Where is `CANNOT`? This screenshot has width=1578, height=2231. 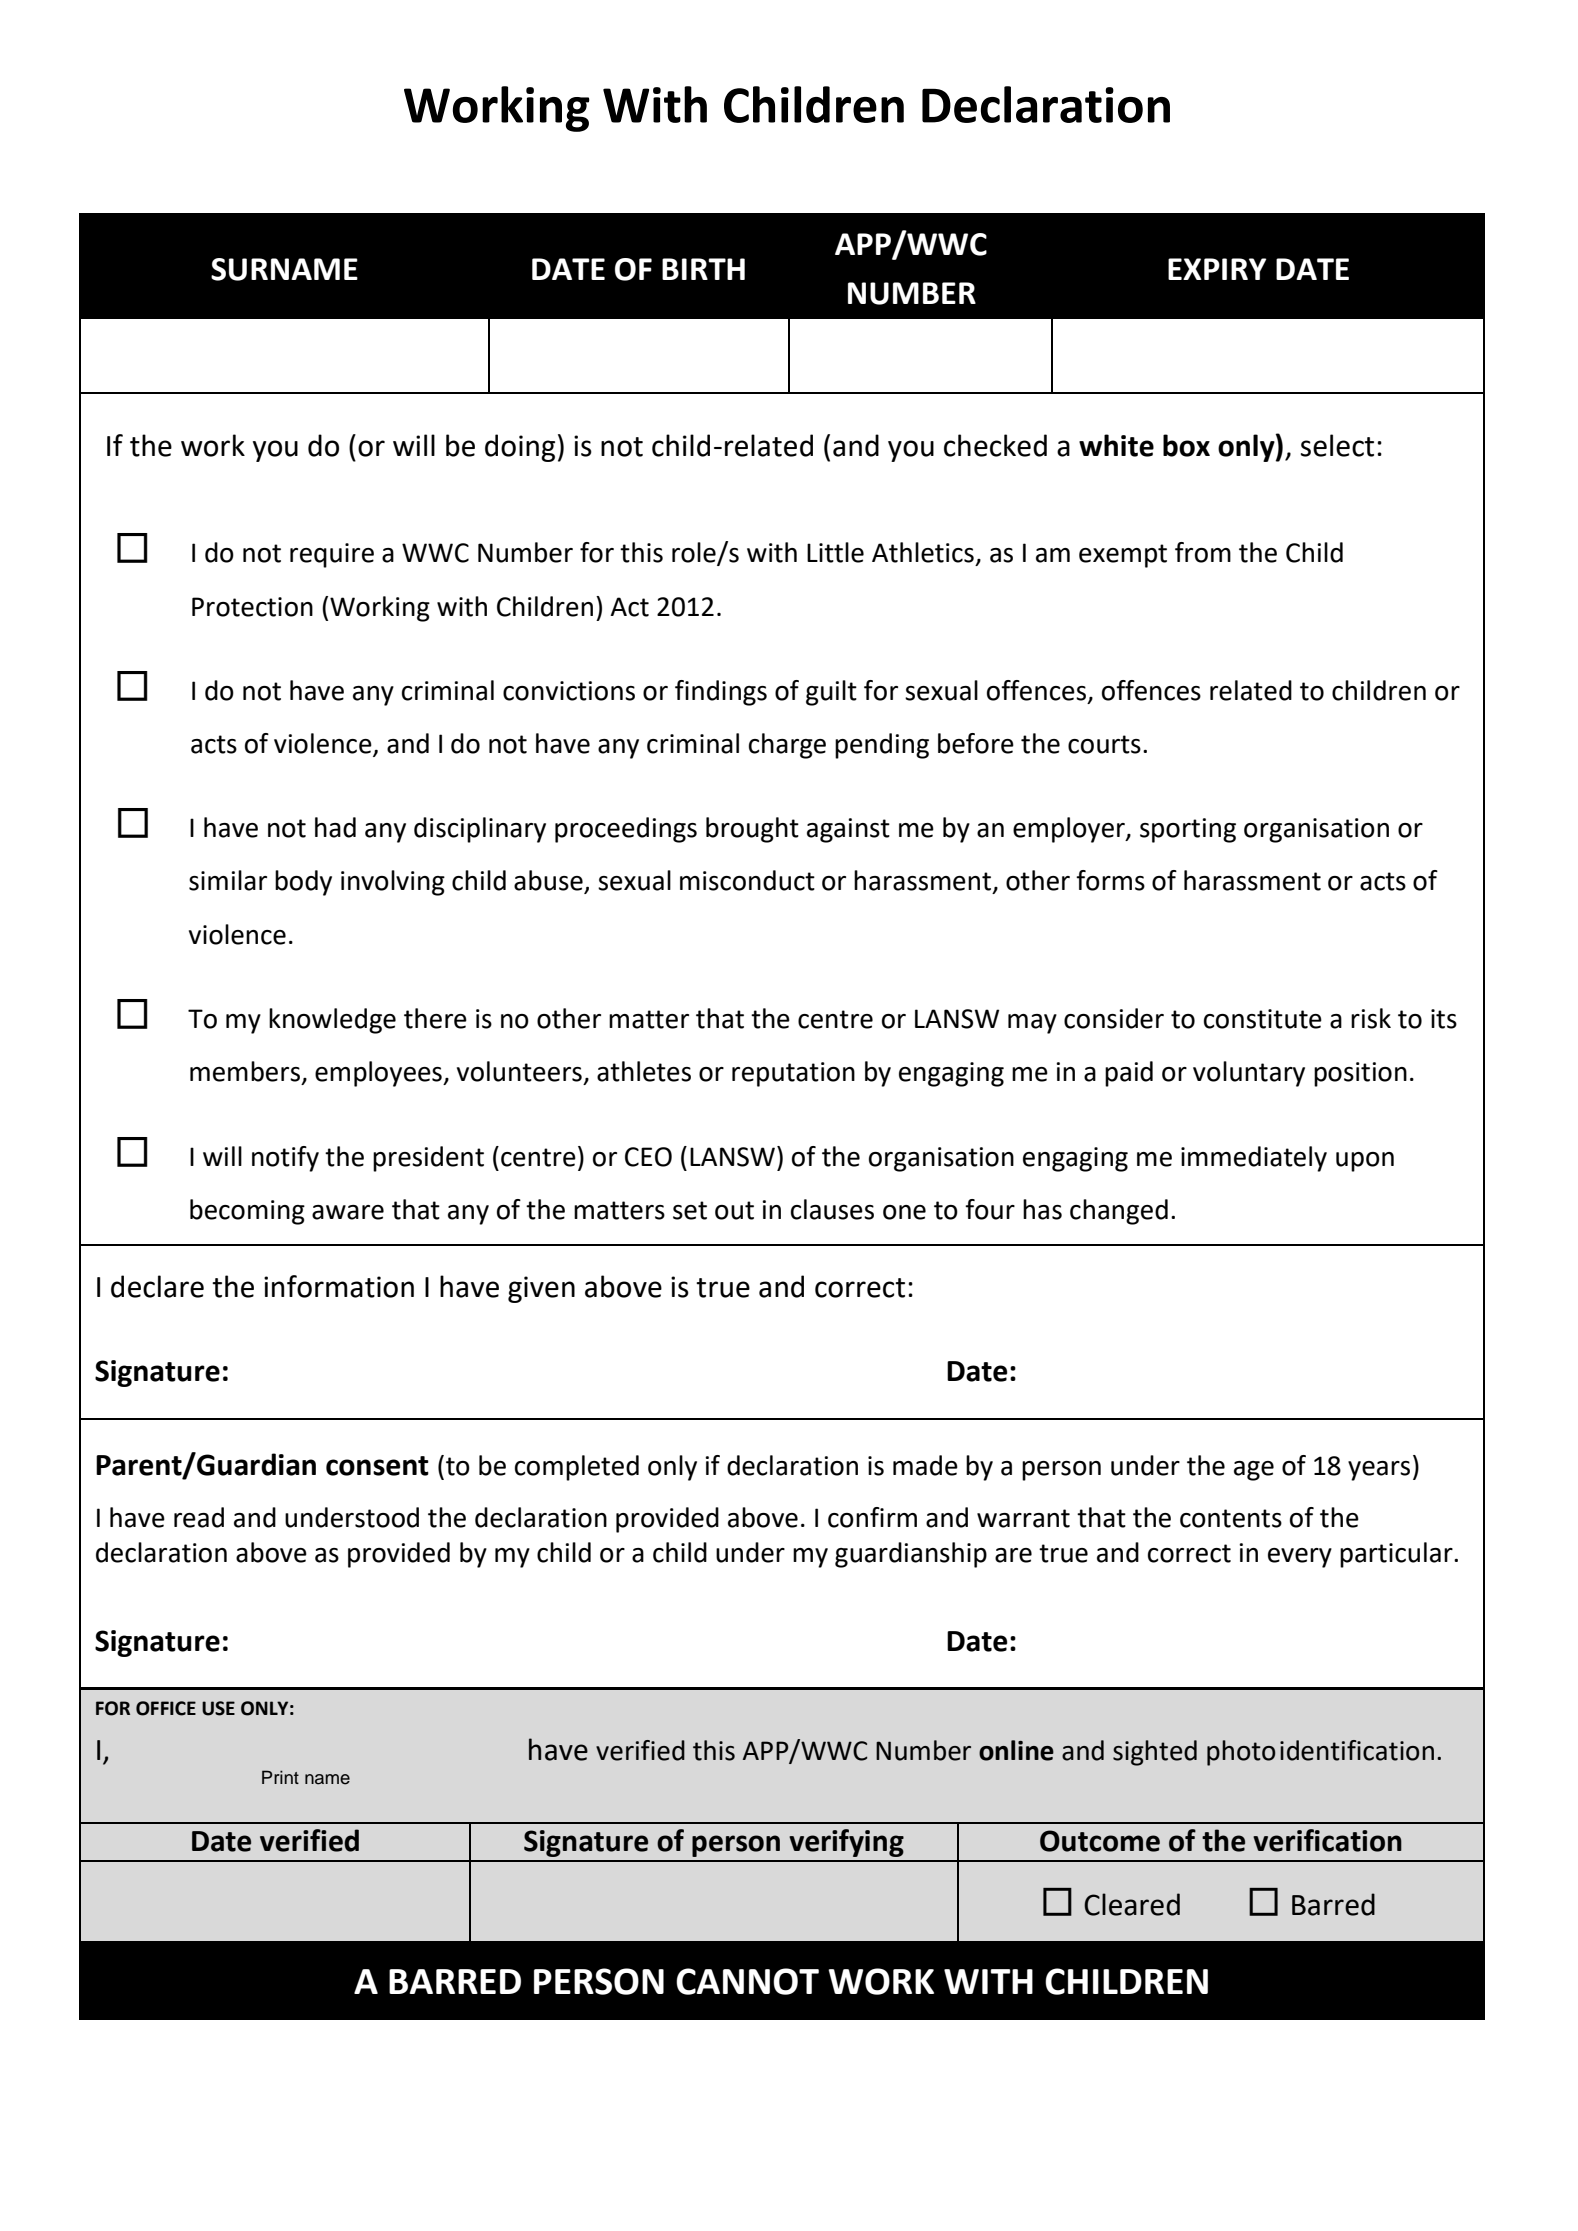
CANNOT is located at coordinates (747, 1981).
